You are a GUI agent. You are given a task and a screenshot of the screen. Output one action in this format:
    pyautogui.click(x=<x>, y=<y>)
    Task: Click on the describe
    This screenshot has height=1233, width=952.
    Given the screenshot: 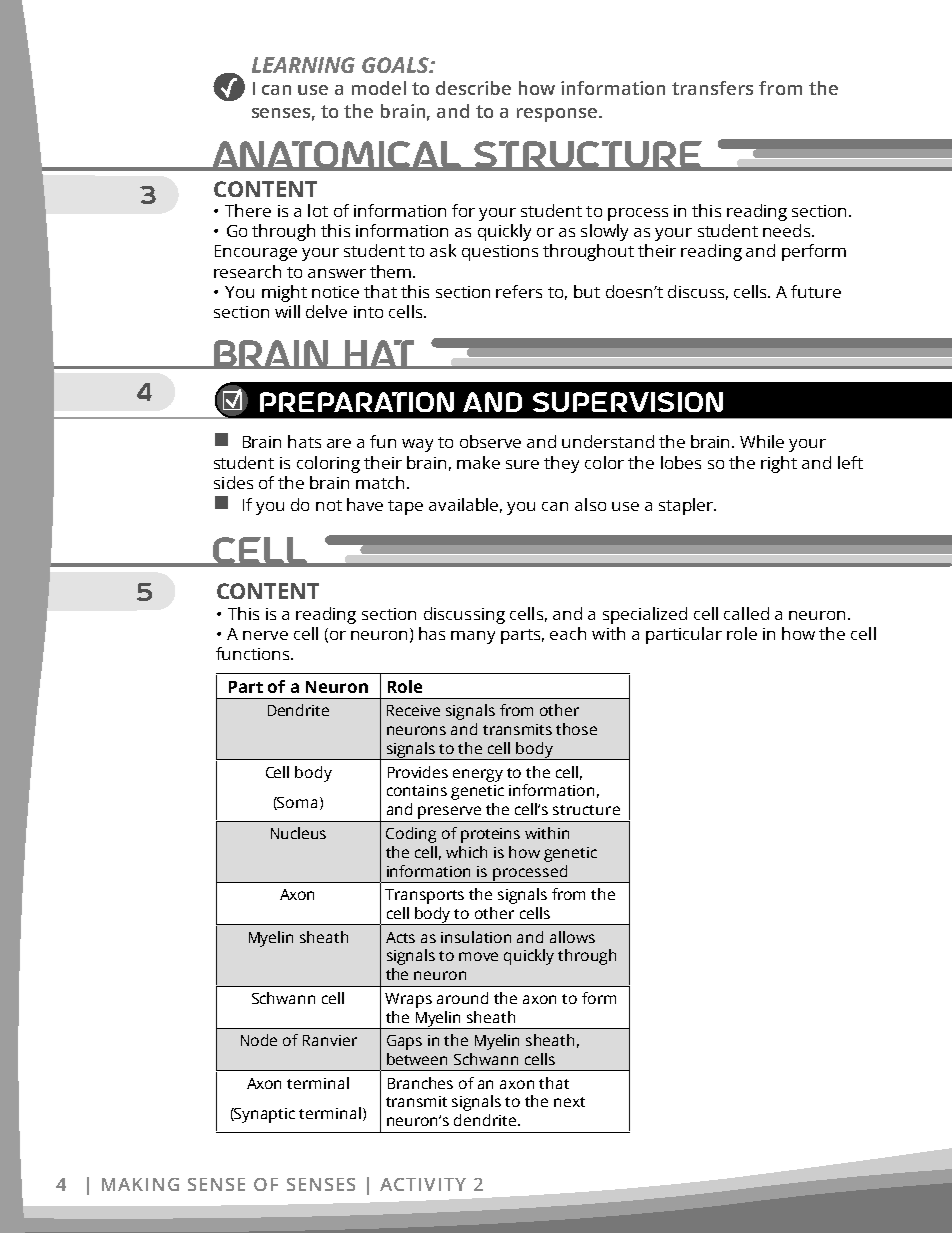 What is the action you would take?
    pyautogui.click(x=473, y=88)
